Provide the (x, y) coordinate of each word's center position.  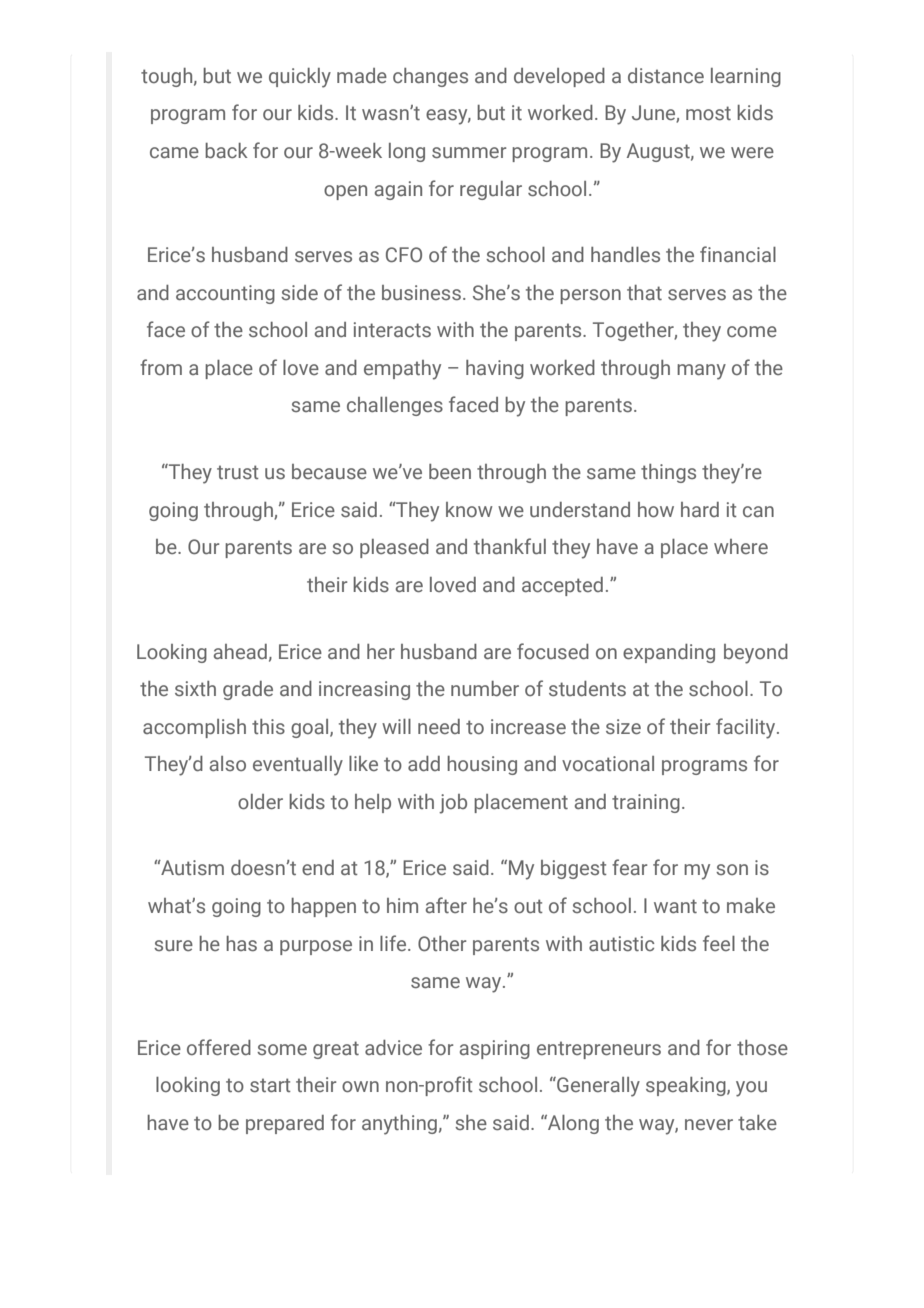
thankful (510, 546)
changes (430, 77)
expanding (669, 653)
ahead (240, 651)
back (226, 150)
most (708, 113)
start (270, 1085)
